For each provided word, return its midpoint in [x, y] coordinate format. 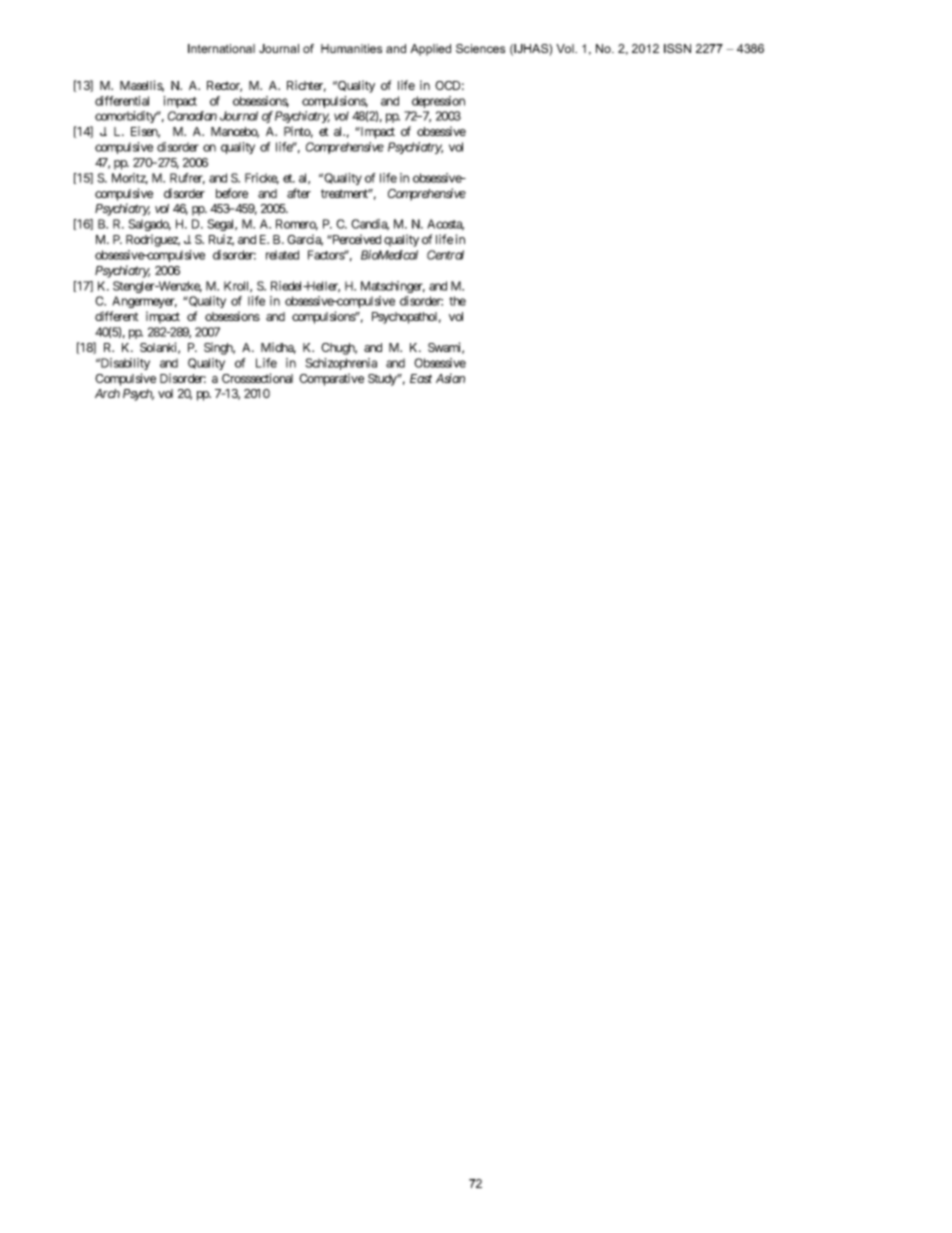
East [421, 378]
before [232, 193]
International [221, 48]
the [457, 301]
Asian [450, 378]
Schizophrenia [341, 364]
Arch [107, 393]
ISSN [677, 48]
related [282, 255]
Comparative [331, 379]
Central [445, 255]
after [299, 193]
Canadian [192, 116]
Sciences [480, 48]
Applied [430, 50]
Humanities [351, 48]
